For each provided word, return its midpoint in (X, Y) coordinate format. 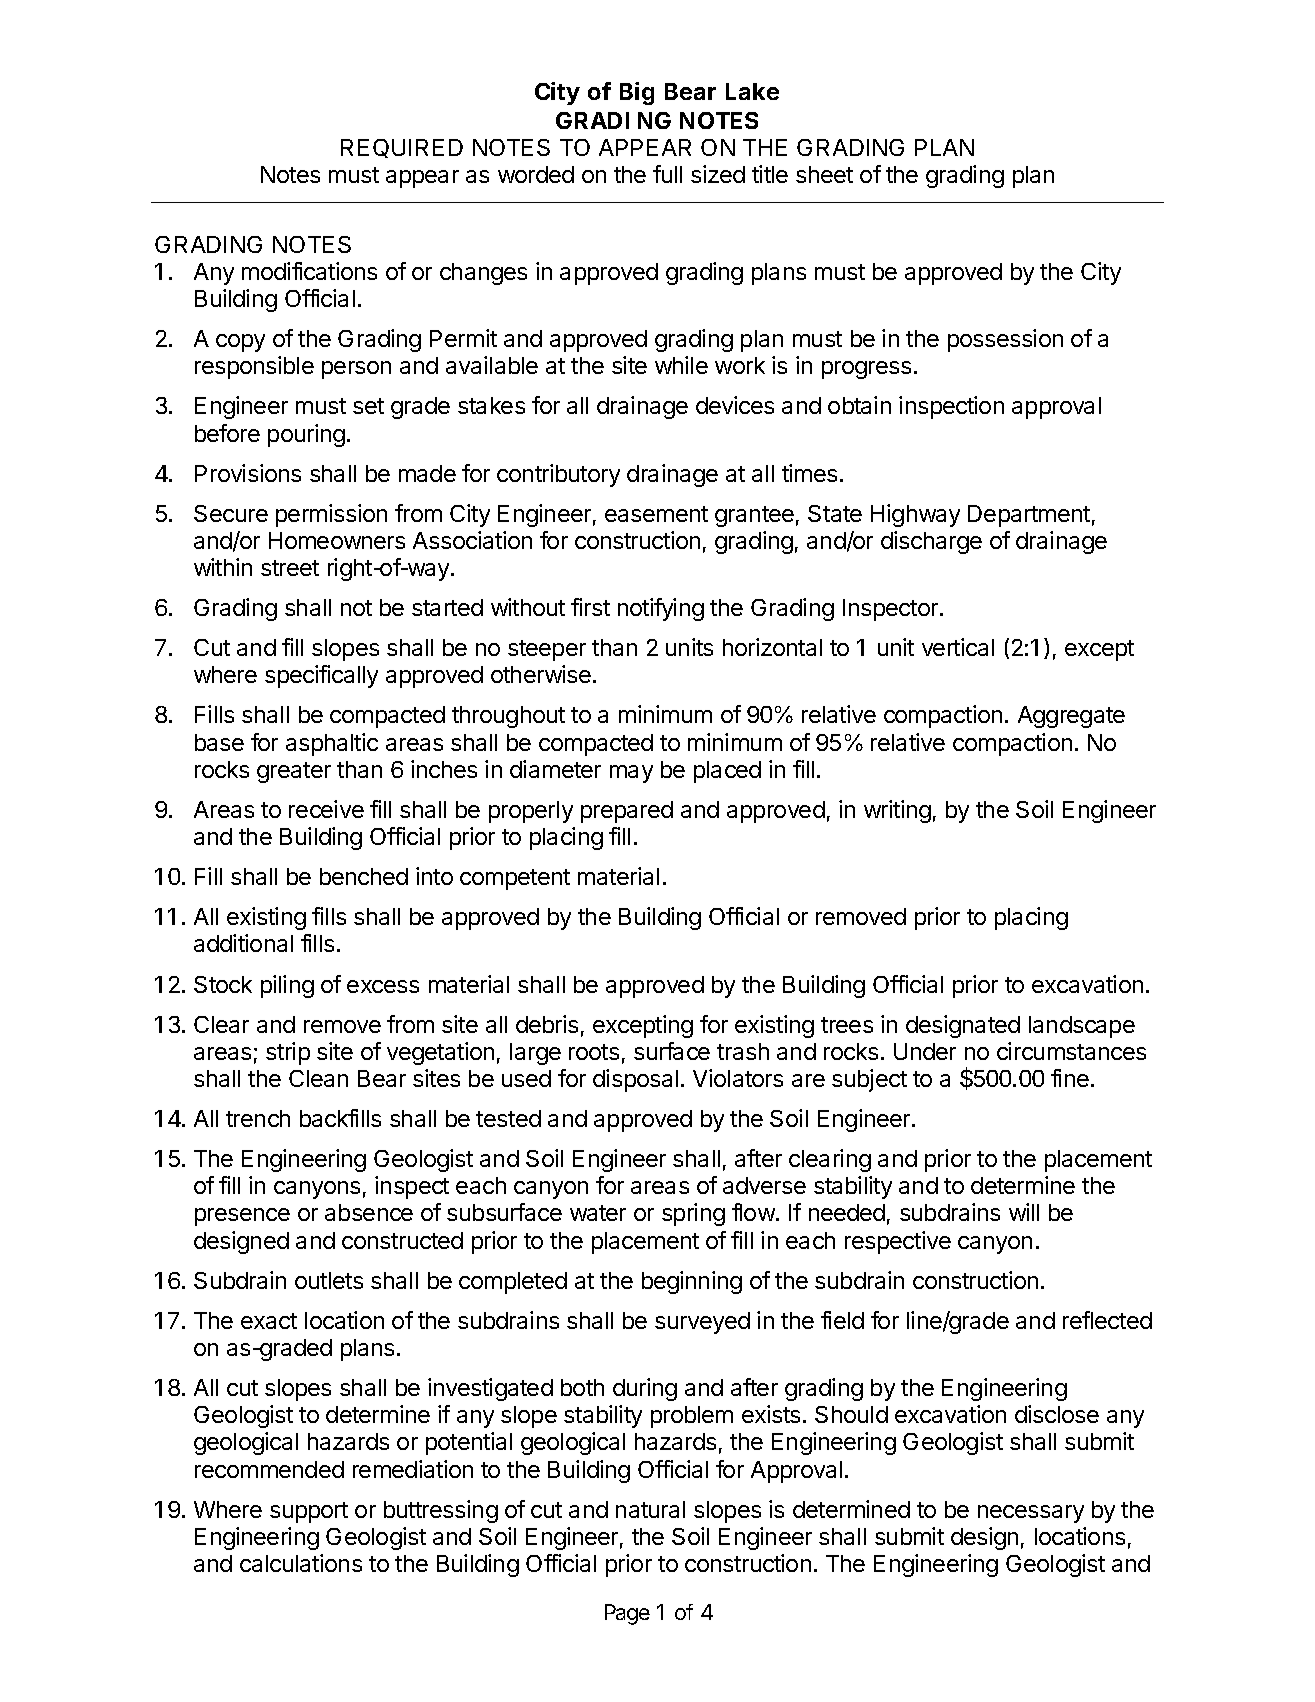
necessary (1031, 1514)
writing (897, 811)
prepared (627, 812)
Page (627, 1614)
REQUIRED (402, 148)
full (667, 174)
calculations (301, 1563)
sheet (824, 174)
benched (364, 876)
